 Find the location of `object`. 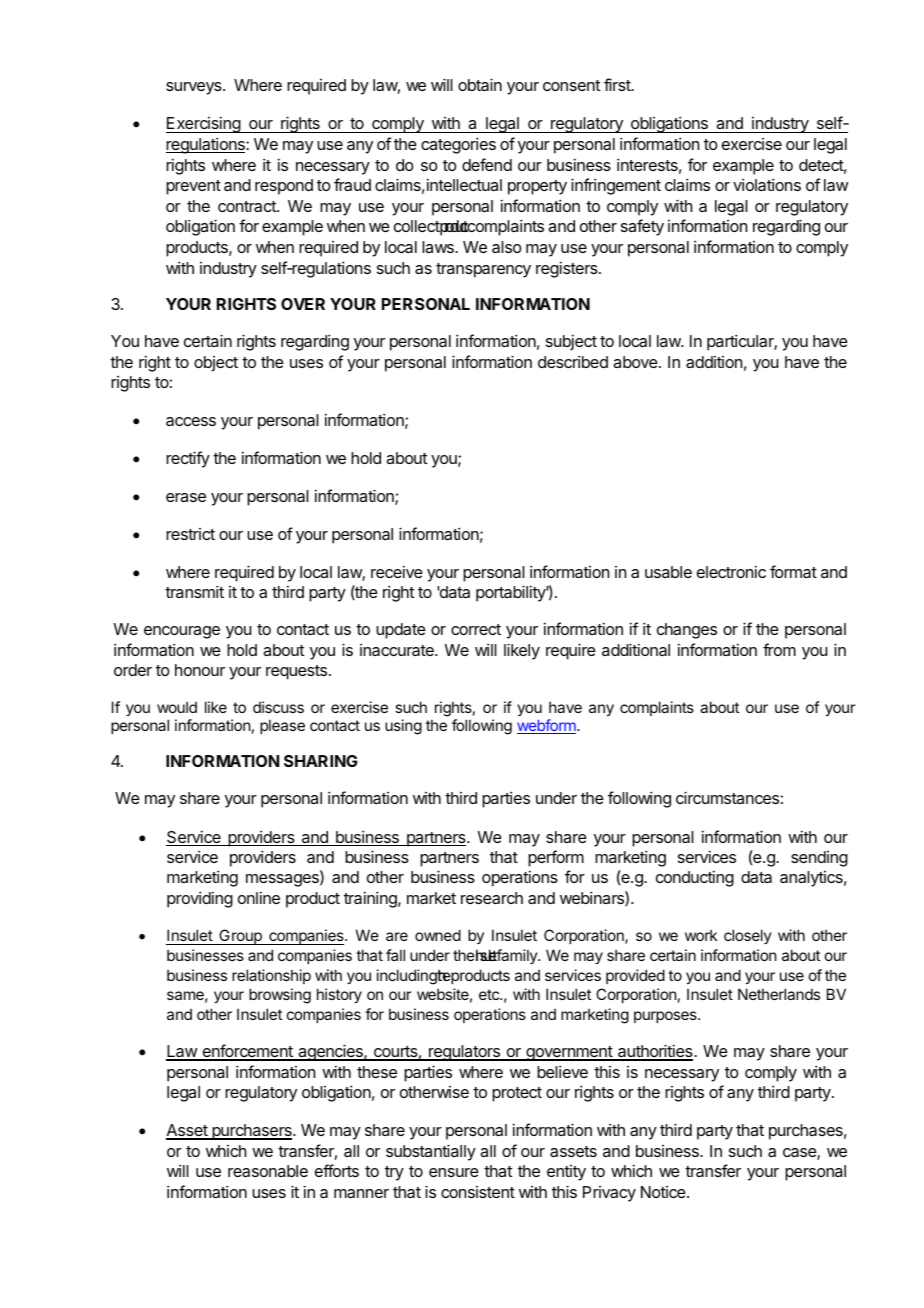

object is located at coordinates (216, 364).
